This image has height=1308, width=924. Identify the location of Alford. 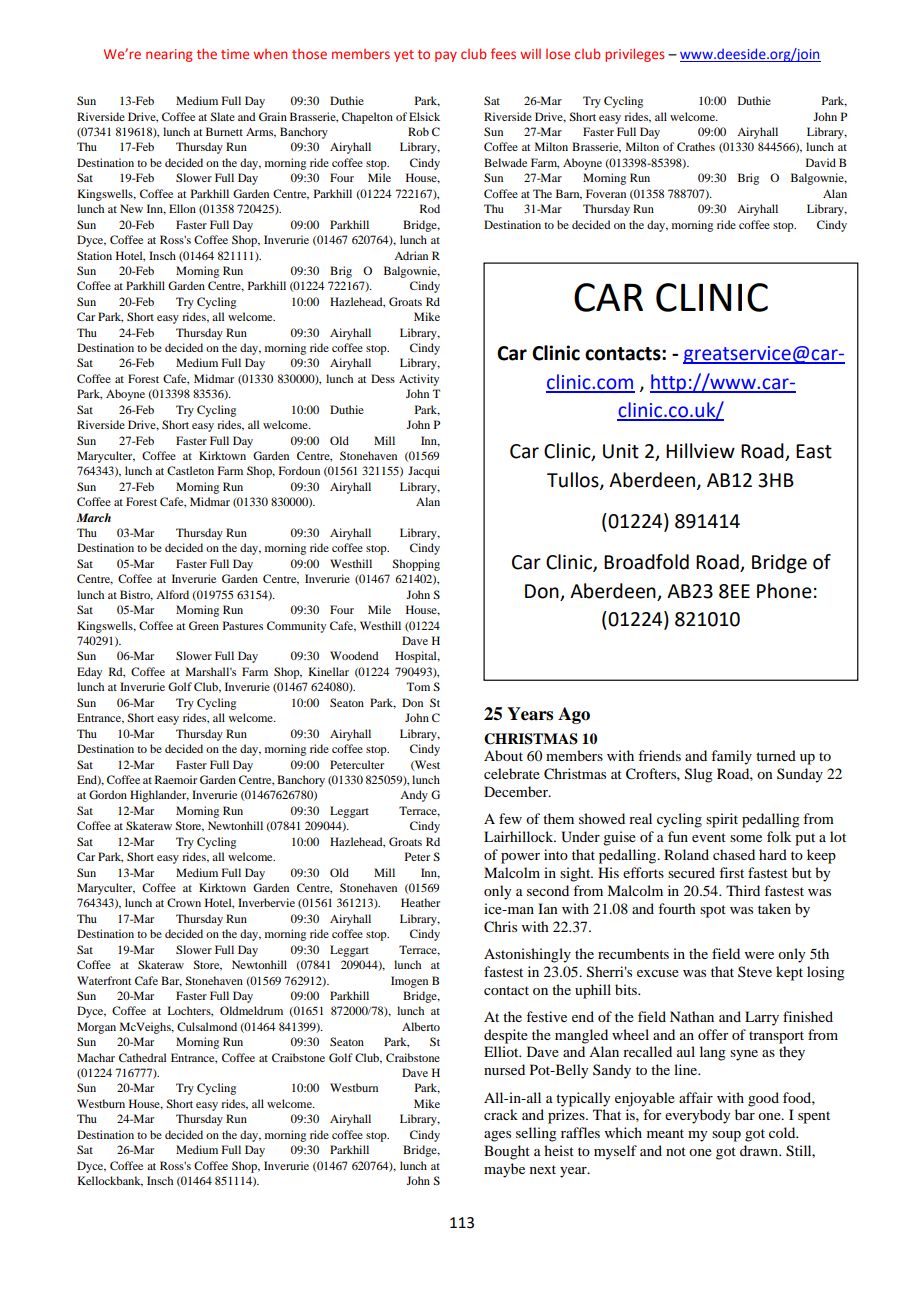
(172, 594).
